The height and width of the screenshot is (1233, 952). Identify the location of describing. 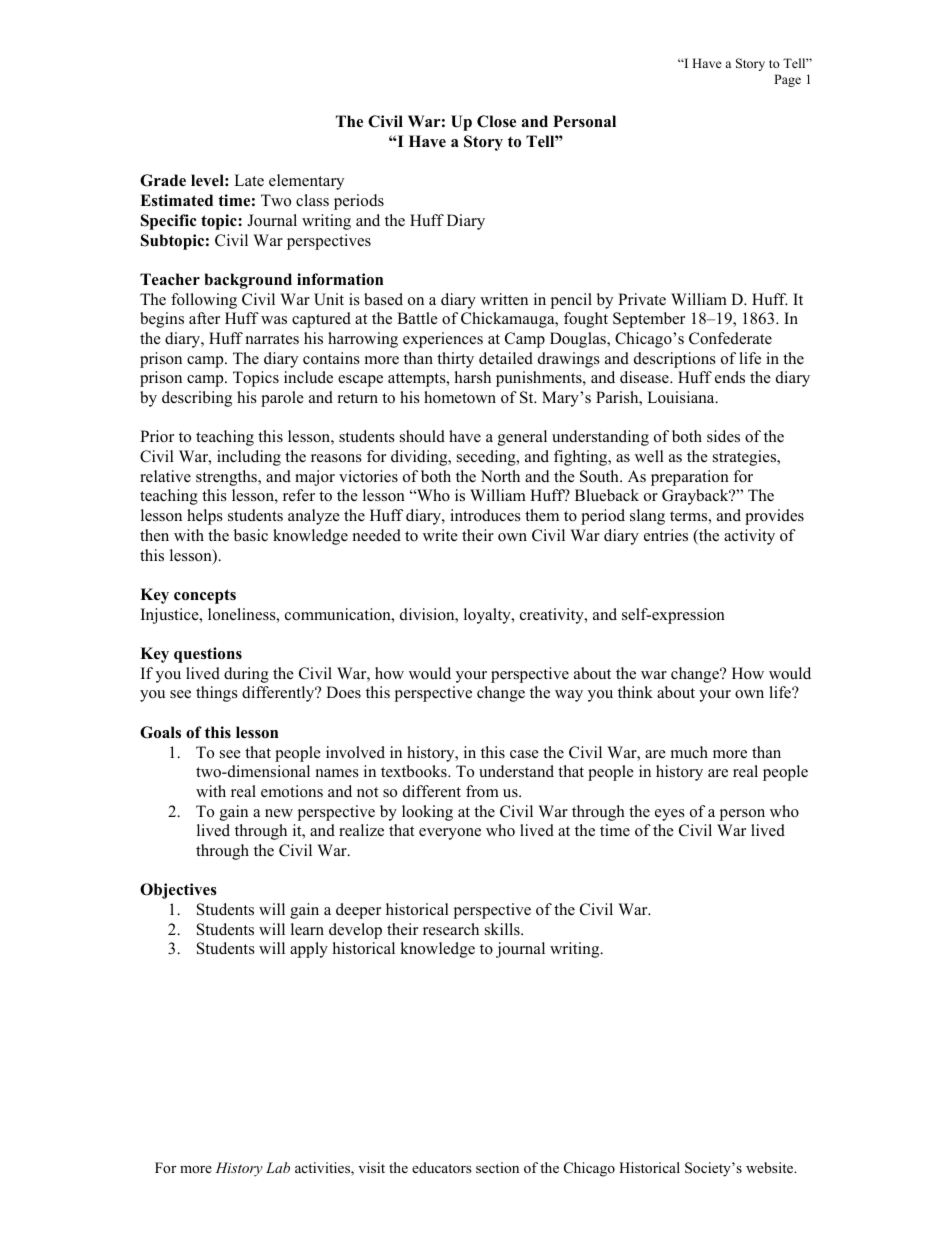
(197, 399).
